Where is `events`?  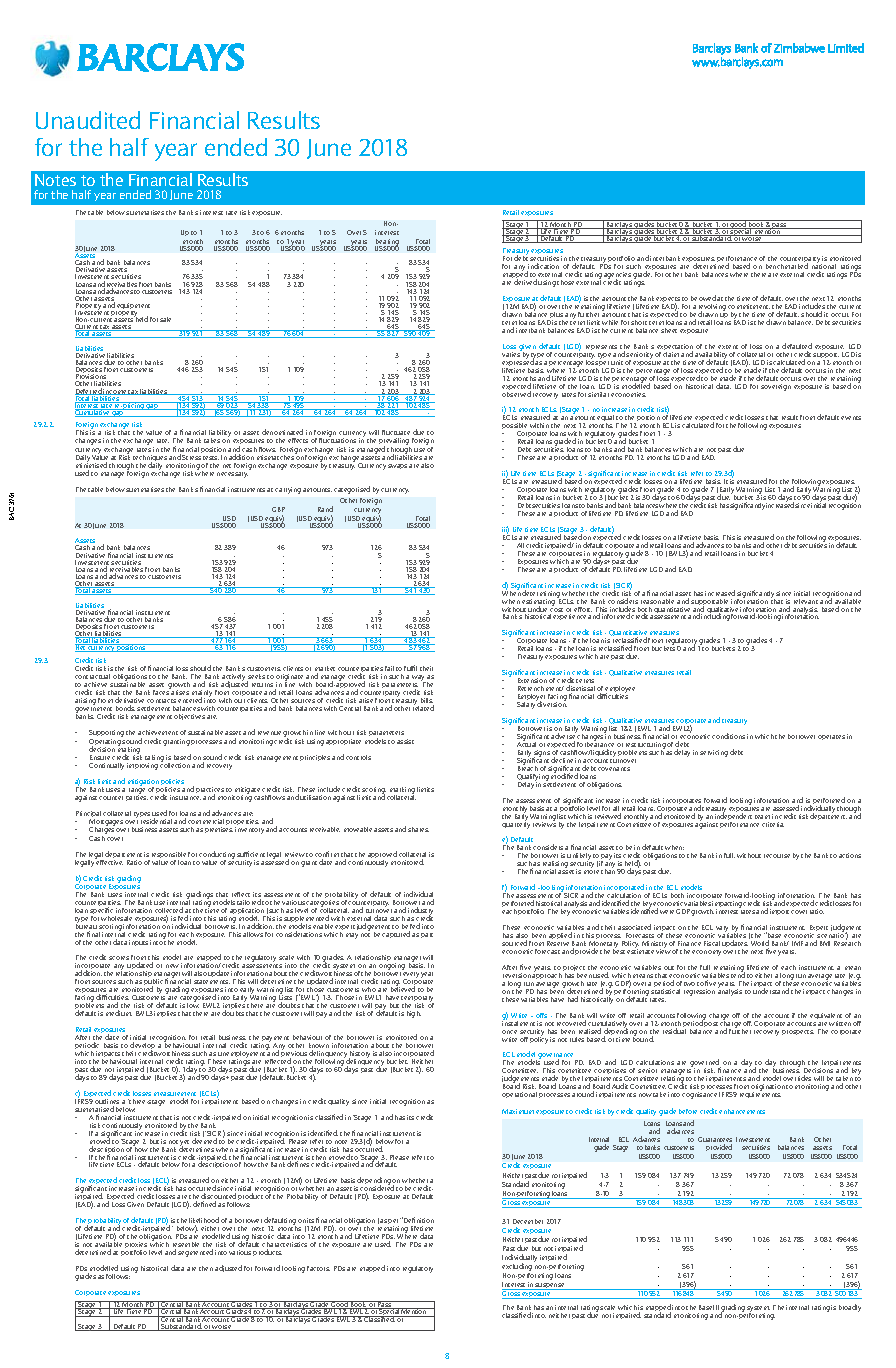 events is located at coordinates (851, 418).
